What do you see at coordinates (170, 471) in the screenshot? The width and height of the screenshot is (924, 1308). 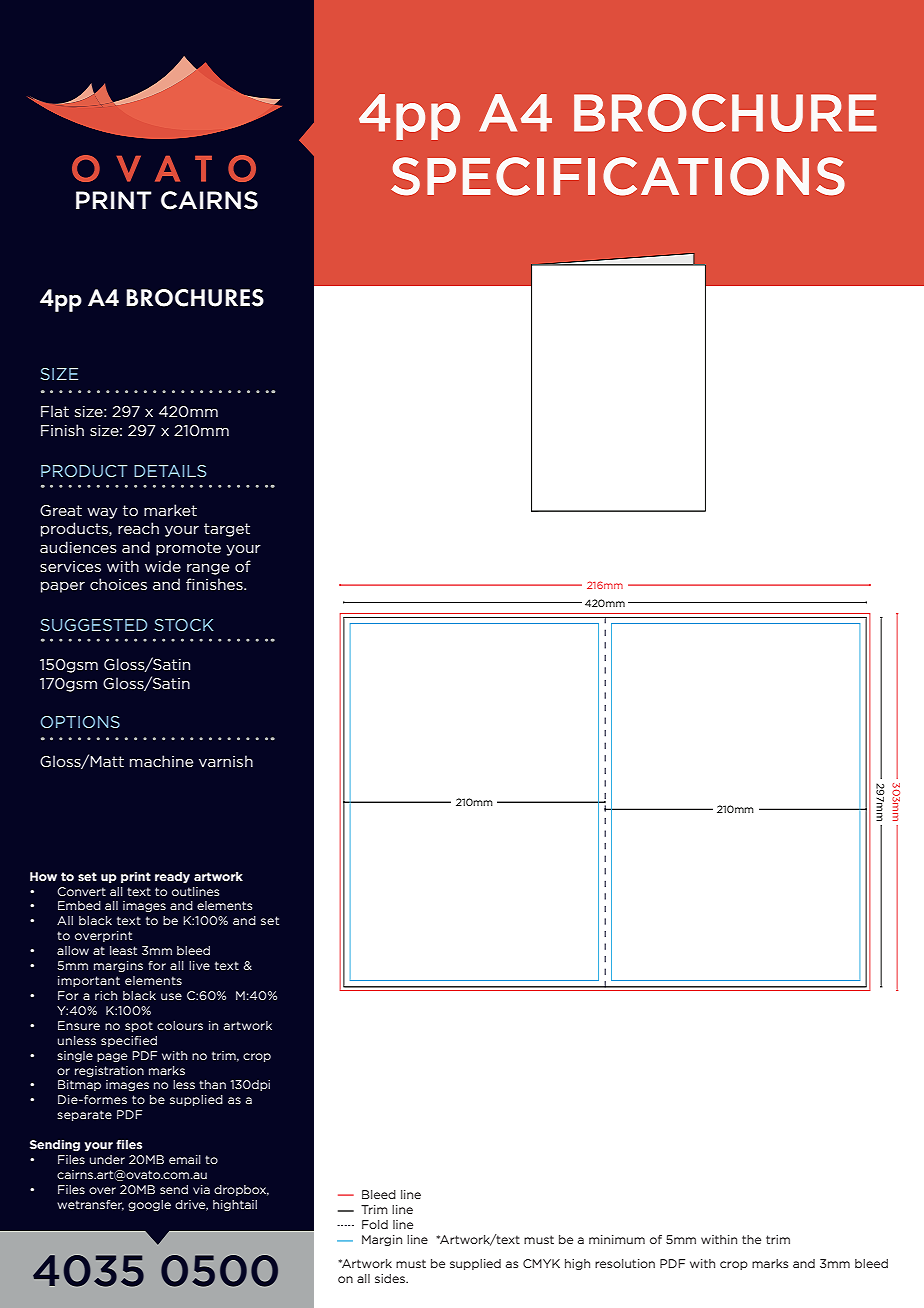 I see `DETAILS` at bounding box center [170, 471].
